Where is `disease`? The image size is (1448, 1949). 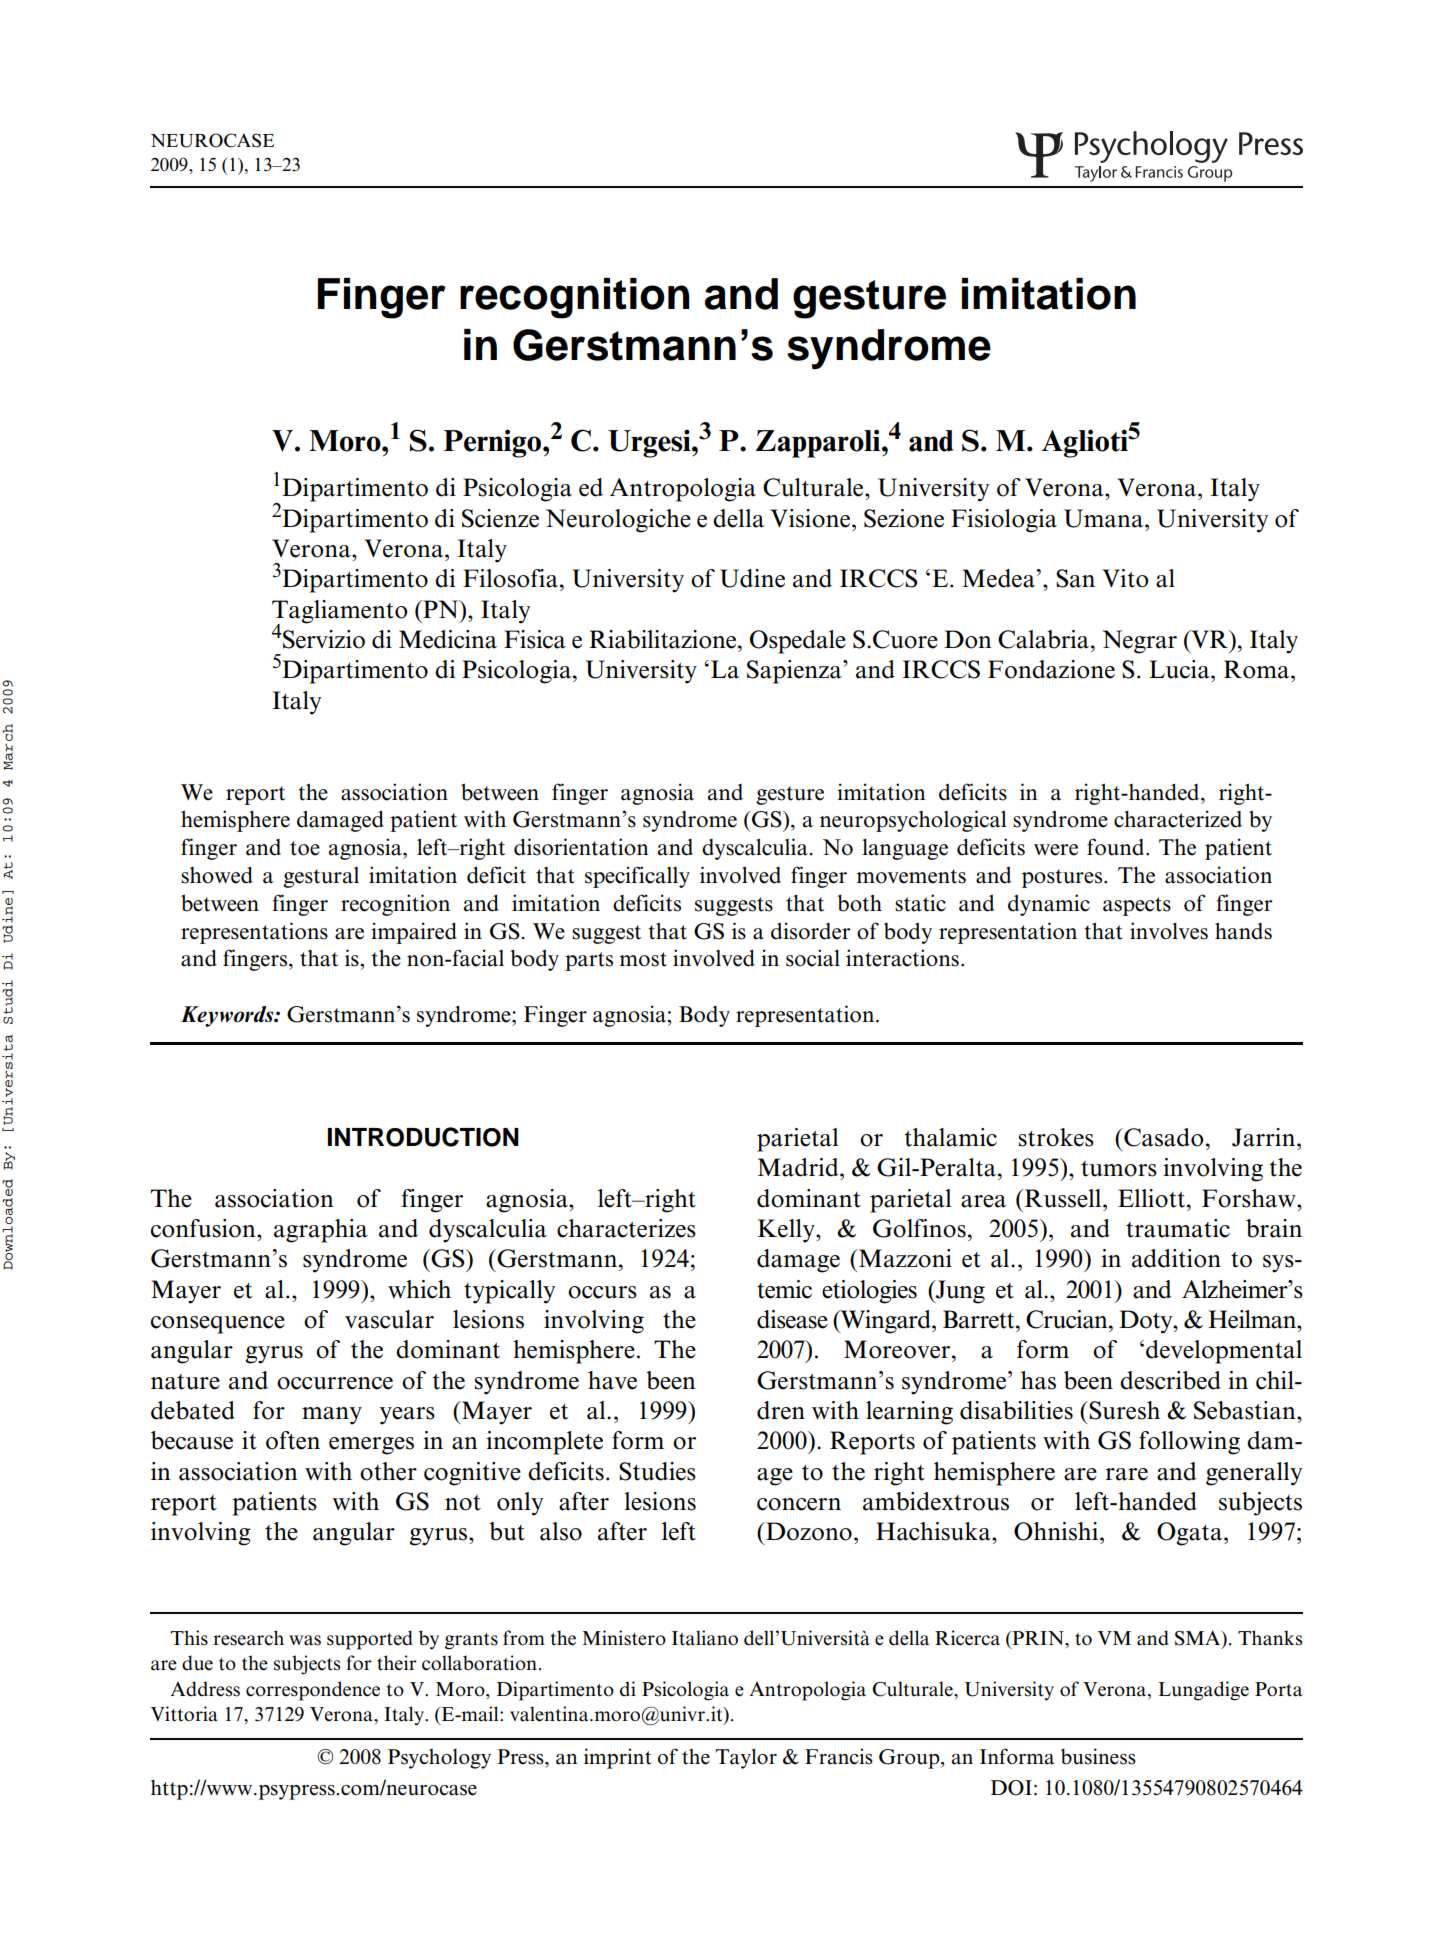 disease is located at coordinates (792, 1319).
